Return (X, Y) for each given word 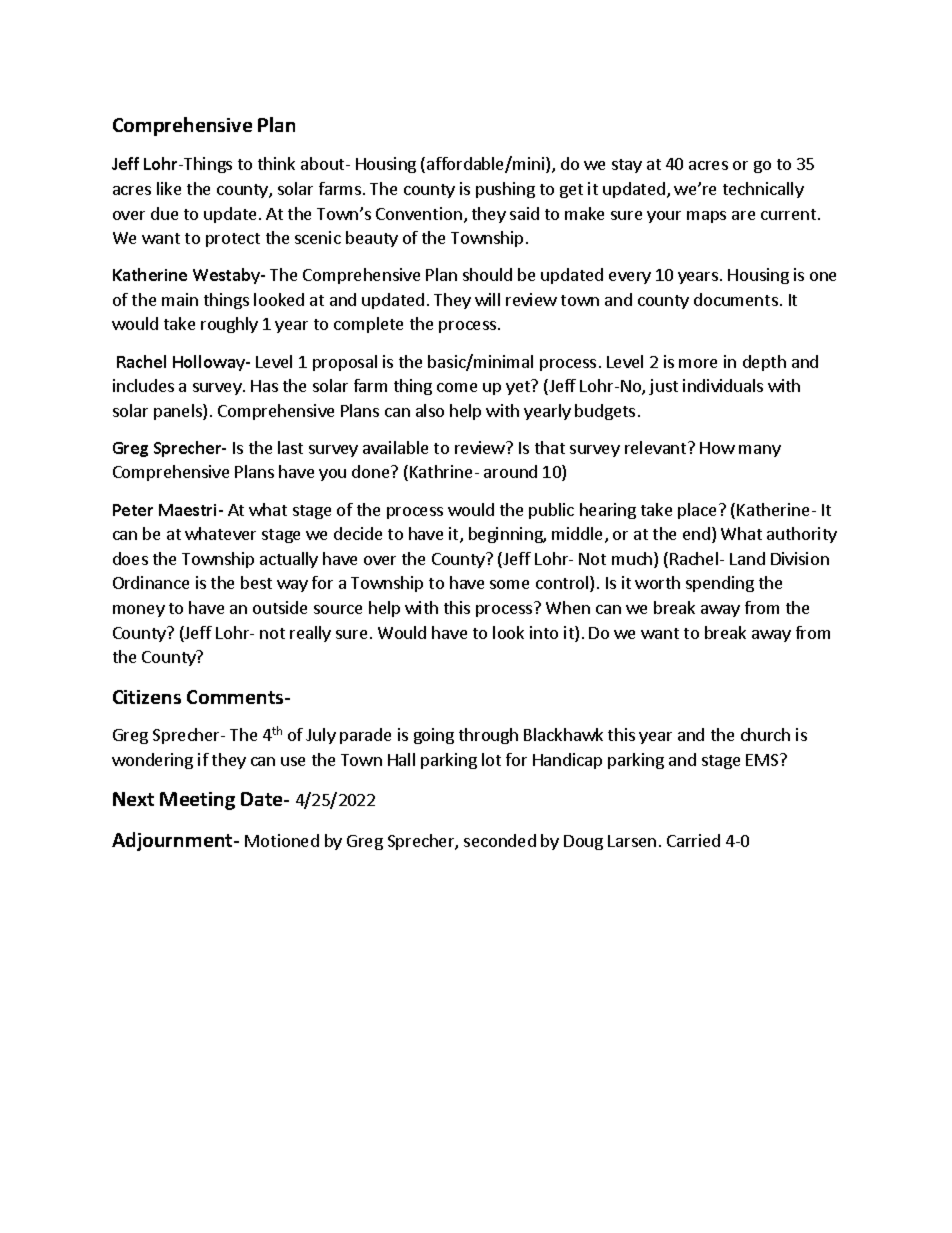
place (699, 511)
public (551, 511)
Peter (133, 510)
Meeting (197, 801)
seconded (500, 840)
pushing (505, 190)
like (169, 188)
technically (763, 190)
